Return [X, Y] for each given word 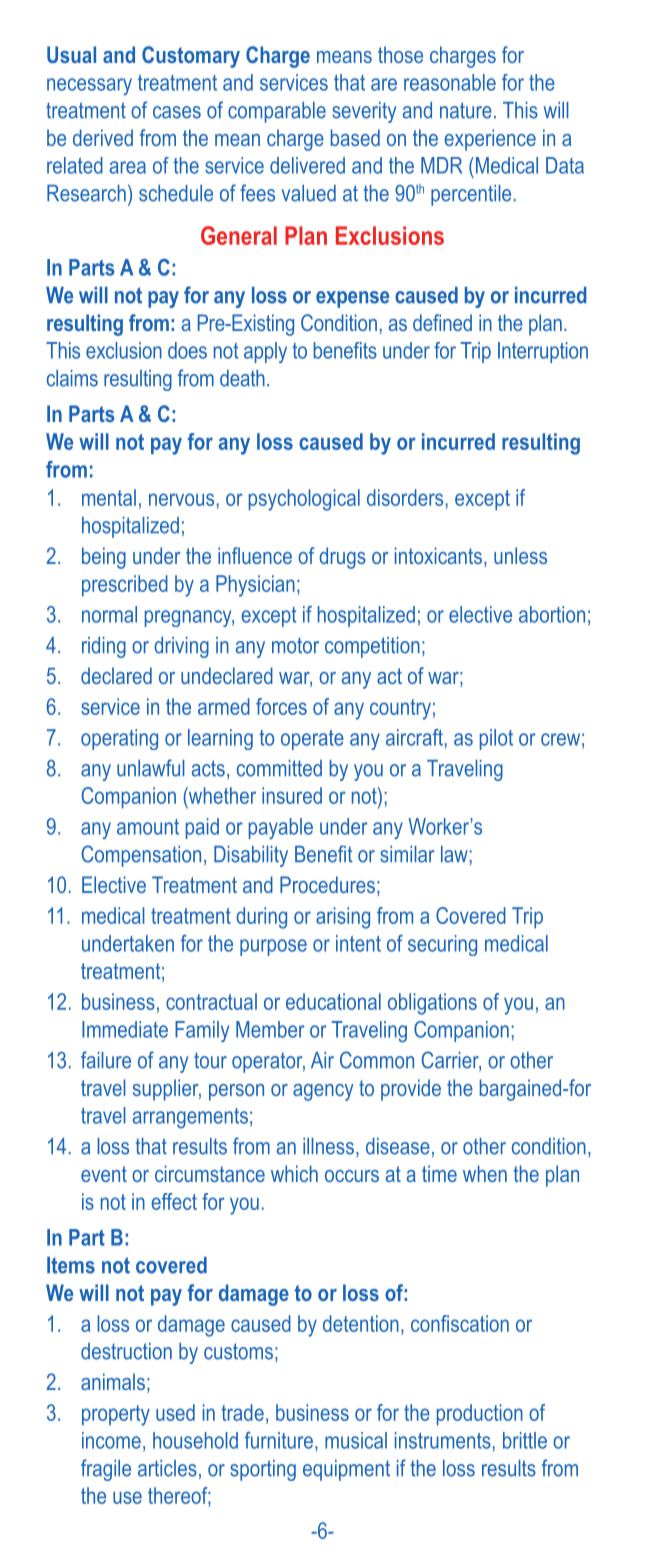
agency [323, 1092]
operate [312, 740]
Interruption [543, 352]
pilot [496, 739]
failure [106, 1060]
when [485, 1173]
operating [119, 739]
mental [109, 497]
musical [356, 1440]
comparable [277, 112]
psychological [304, 500]
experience [490, 140]
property [116, 1415]
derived [103, 137]
